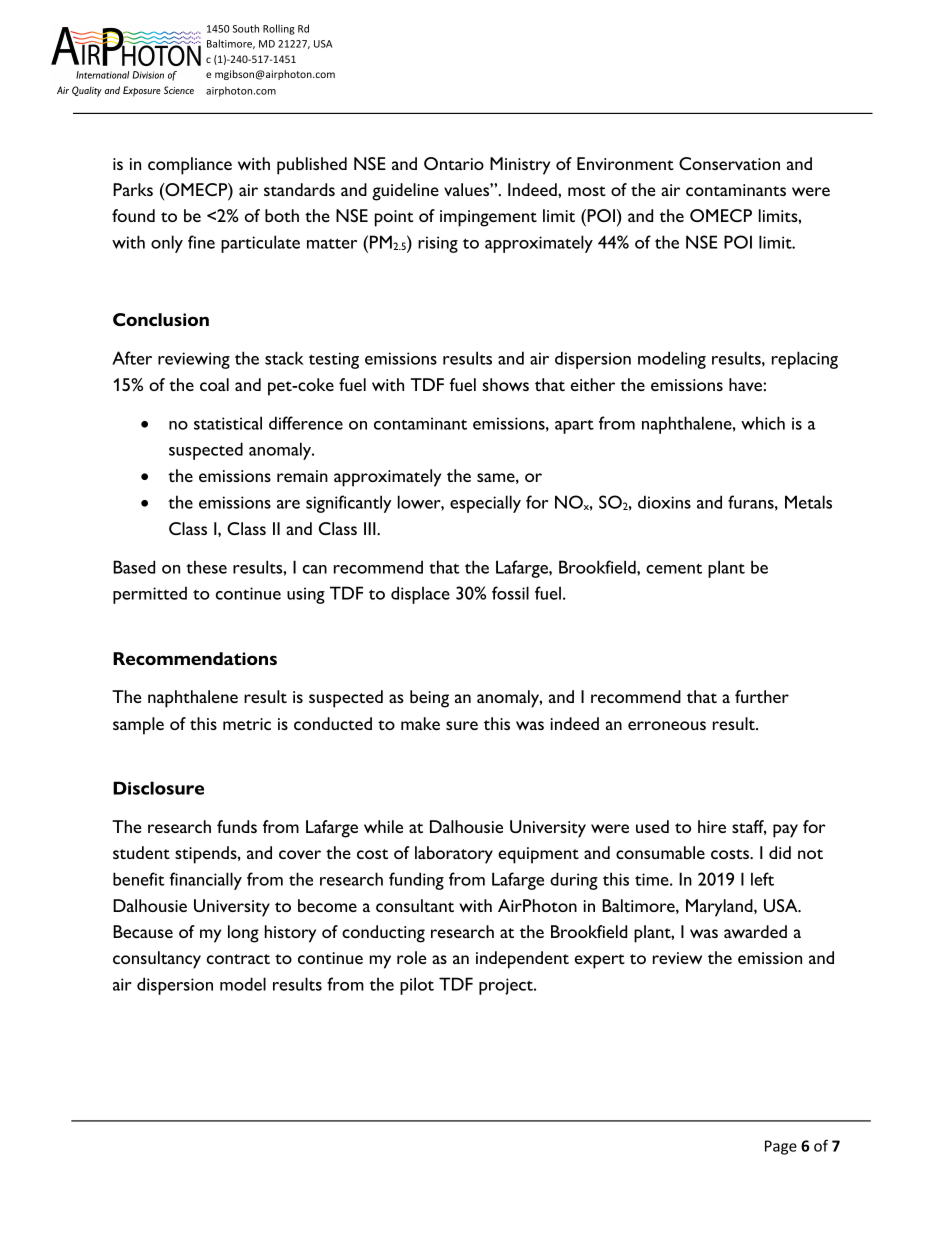 The width and height of the page is (952, 1233). I want to click on permitted, so click(150, 595).
